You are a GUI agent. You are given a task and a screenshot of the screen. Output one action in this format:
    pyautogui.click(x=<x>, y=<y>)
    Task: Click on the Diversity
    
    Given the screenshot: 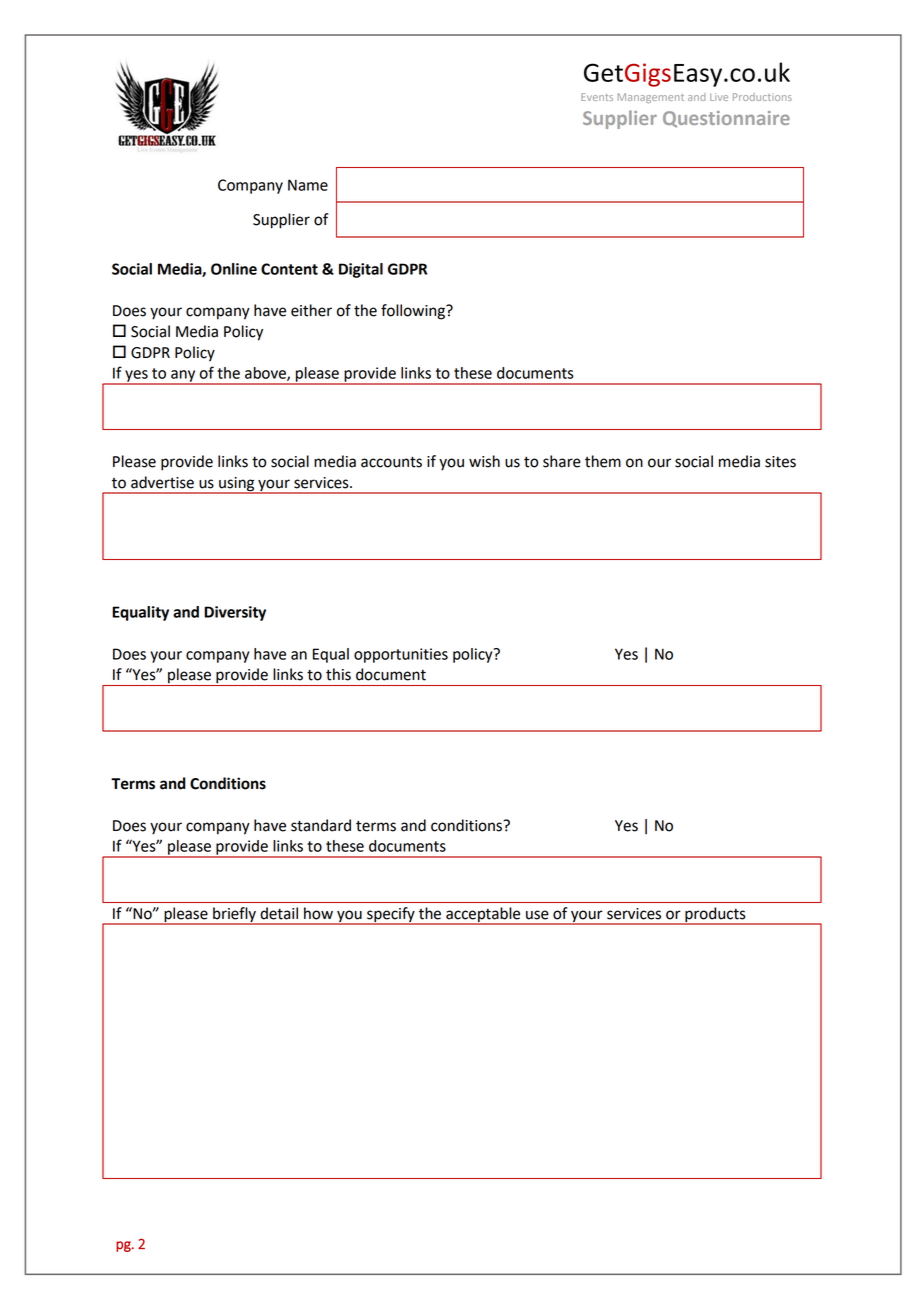 What is the action you would take?
    pyautogui.click(x=235, y=613)
